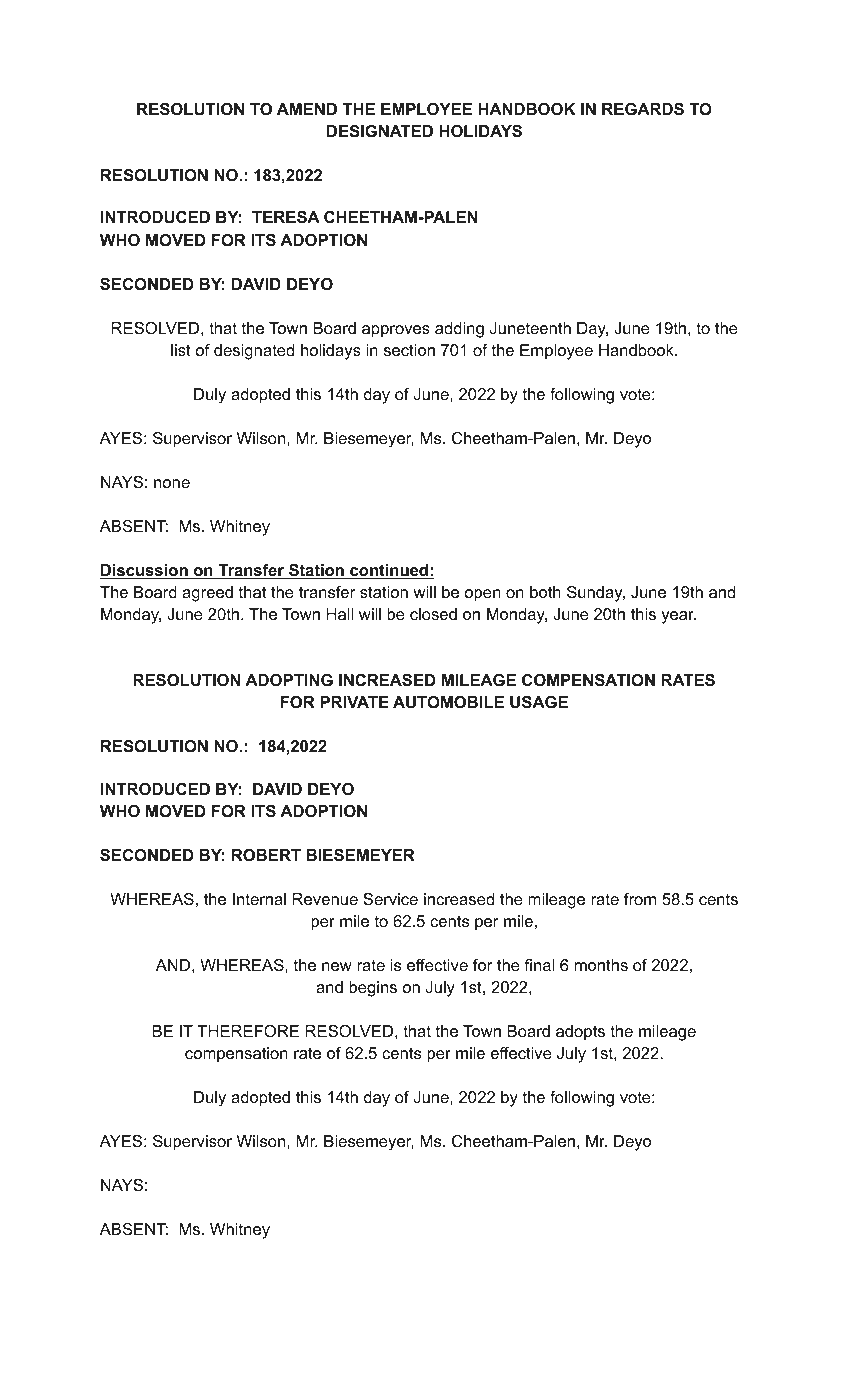 Image resolution: width=849 pixels, height=1400 pixels. What do you see at coordinates (373, 989) in the image?
I see `begins` at bounding box center [373, 989].
